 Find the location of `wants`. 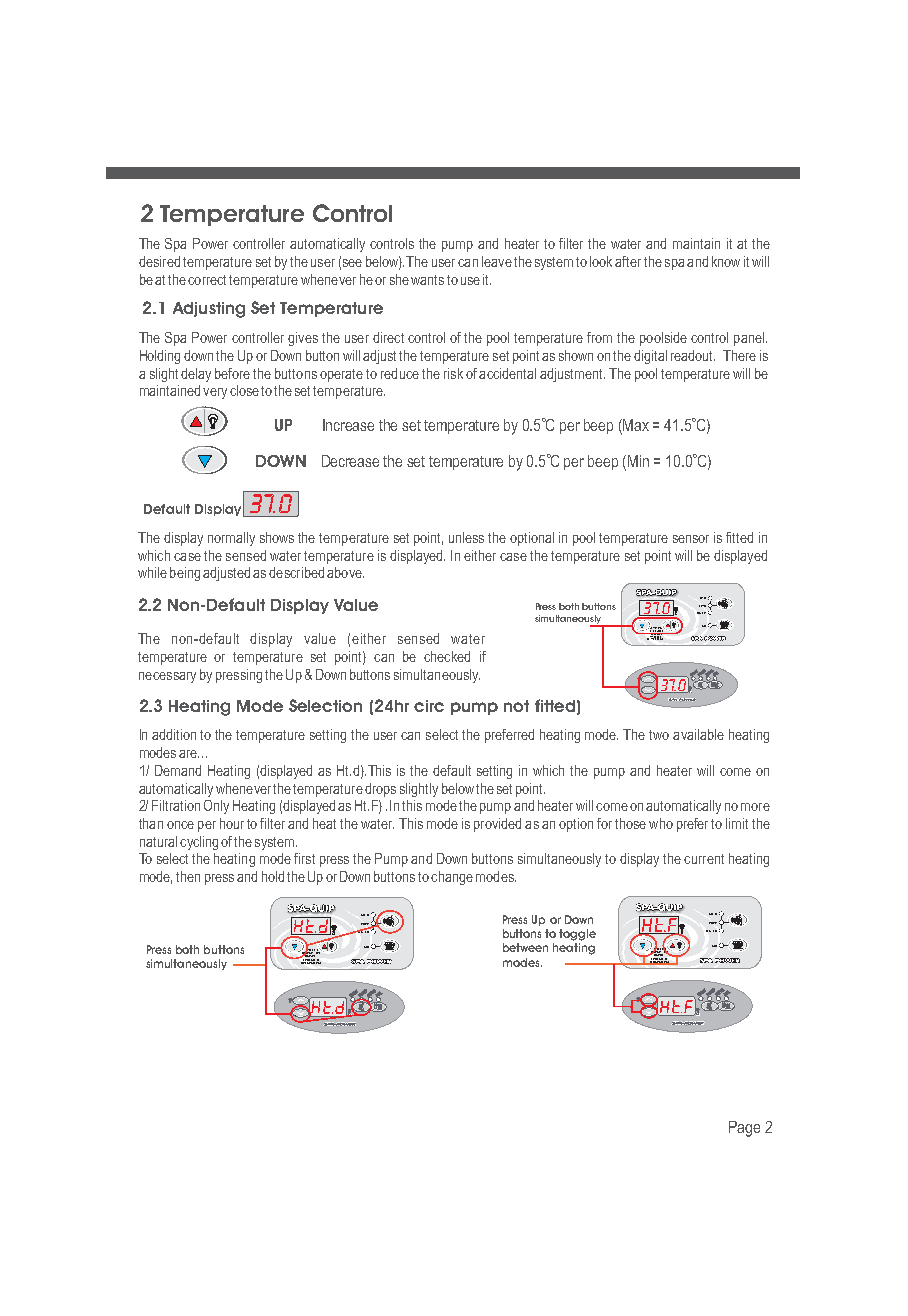

wants is located at coordinates (427, 280).
